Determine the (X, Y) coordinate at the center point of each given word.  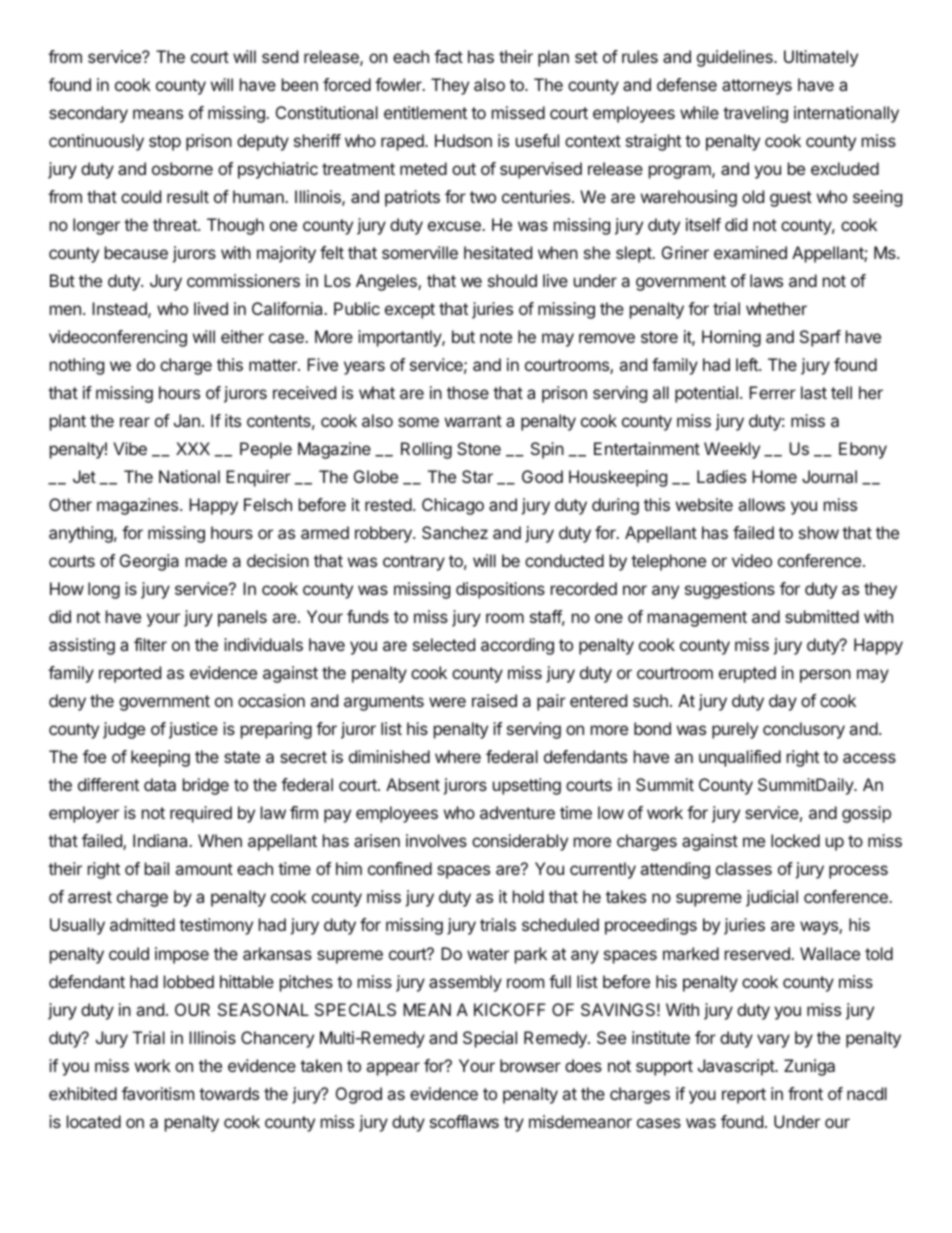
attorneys (757, 87)
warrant (473, 421)
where (458, 756)
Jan (187, 420)
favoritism (158, 1093)
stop (165, 143)
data (160, 784)
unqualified (740, 758)
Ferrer (772, 392)
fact (448, 56)
